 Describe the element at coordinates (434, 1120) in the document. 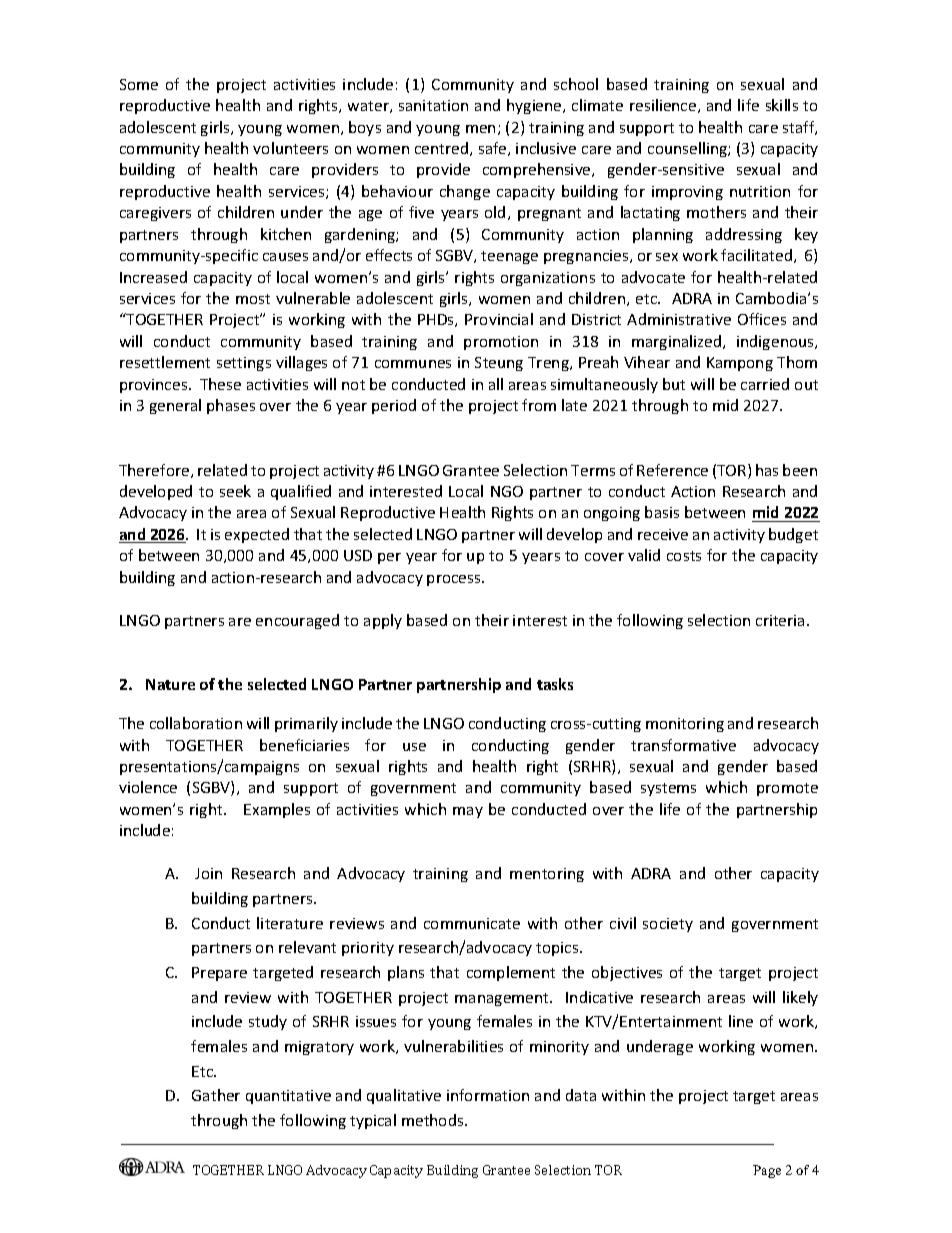

I see `methods` at that location.
